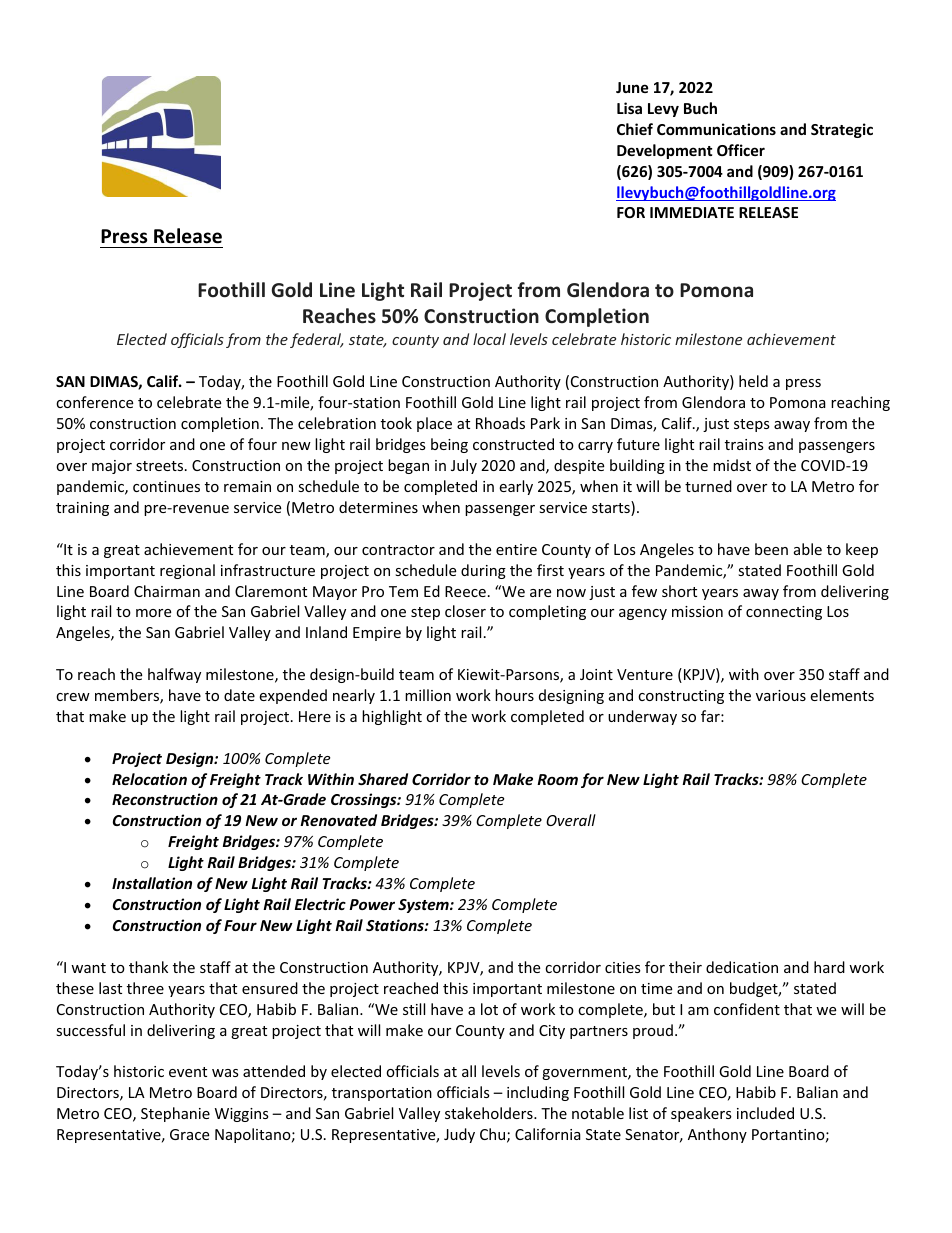 The height and width of the screenshot is (1233, 952). What do you see at coordinates (149, 779) in the screenshot?
I see `Relocation` at bounding box center [149, 779].
